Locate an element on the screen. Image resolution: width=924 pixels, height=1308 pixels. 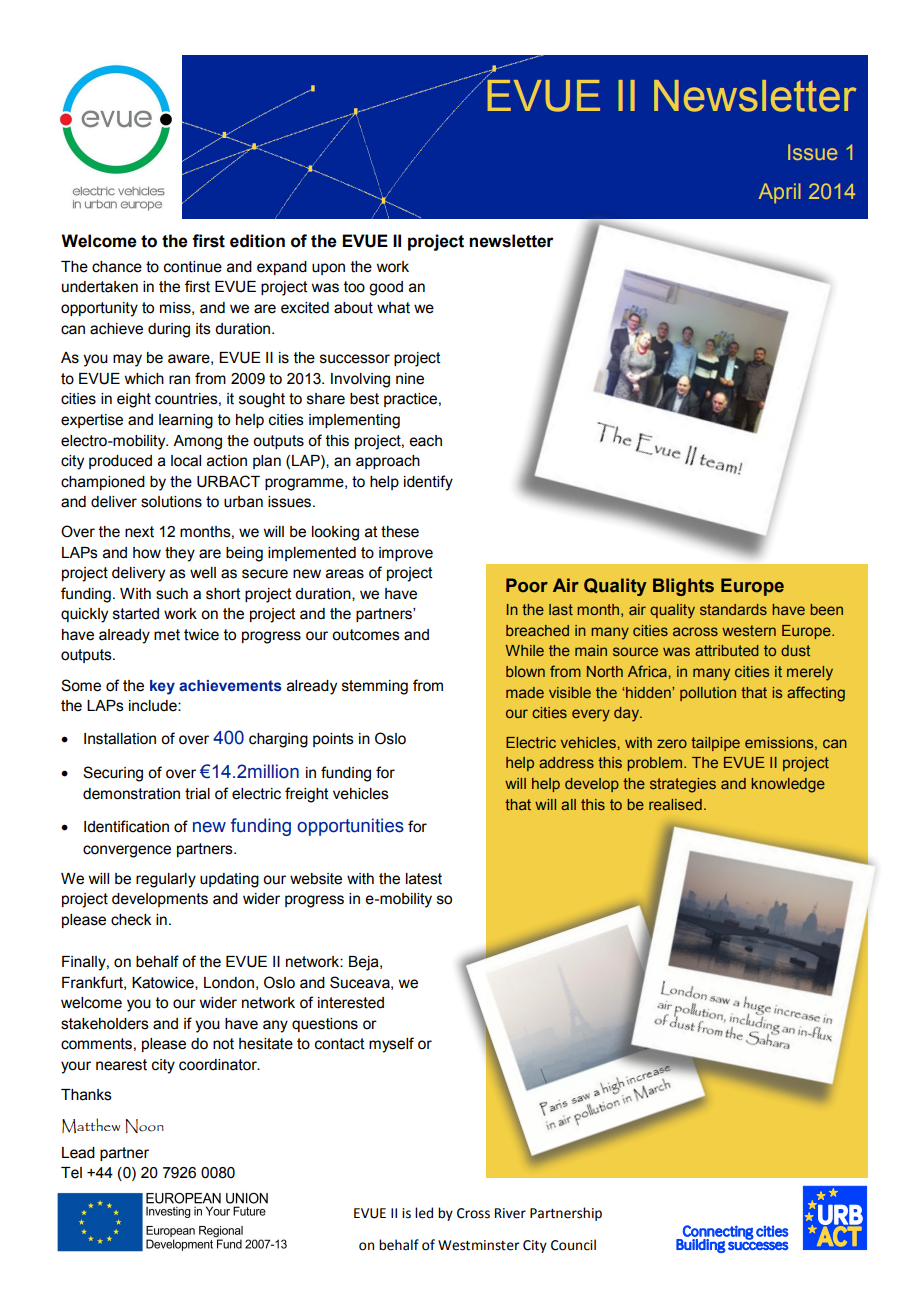
realised is located at coordinates (675, 804).
